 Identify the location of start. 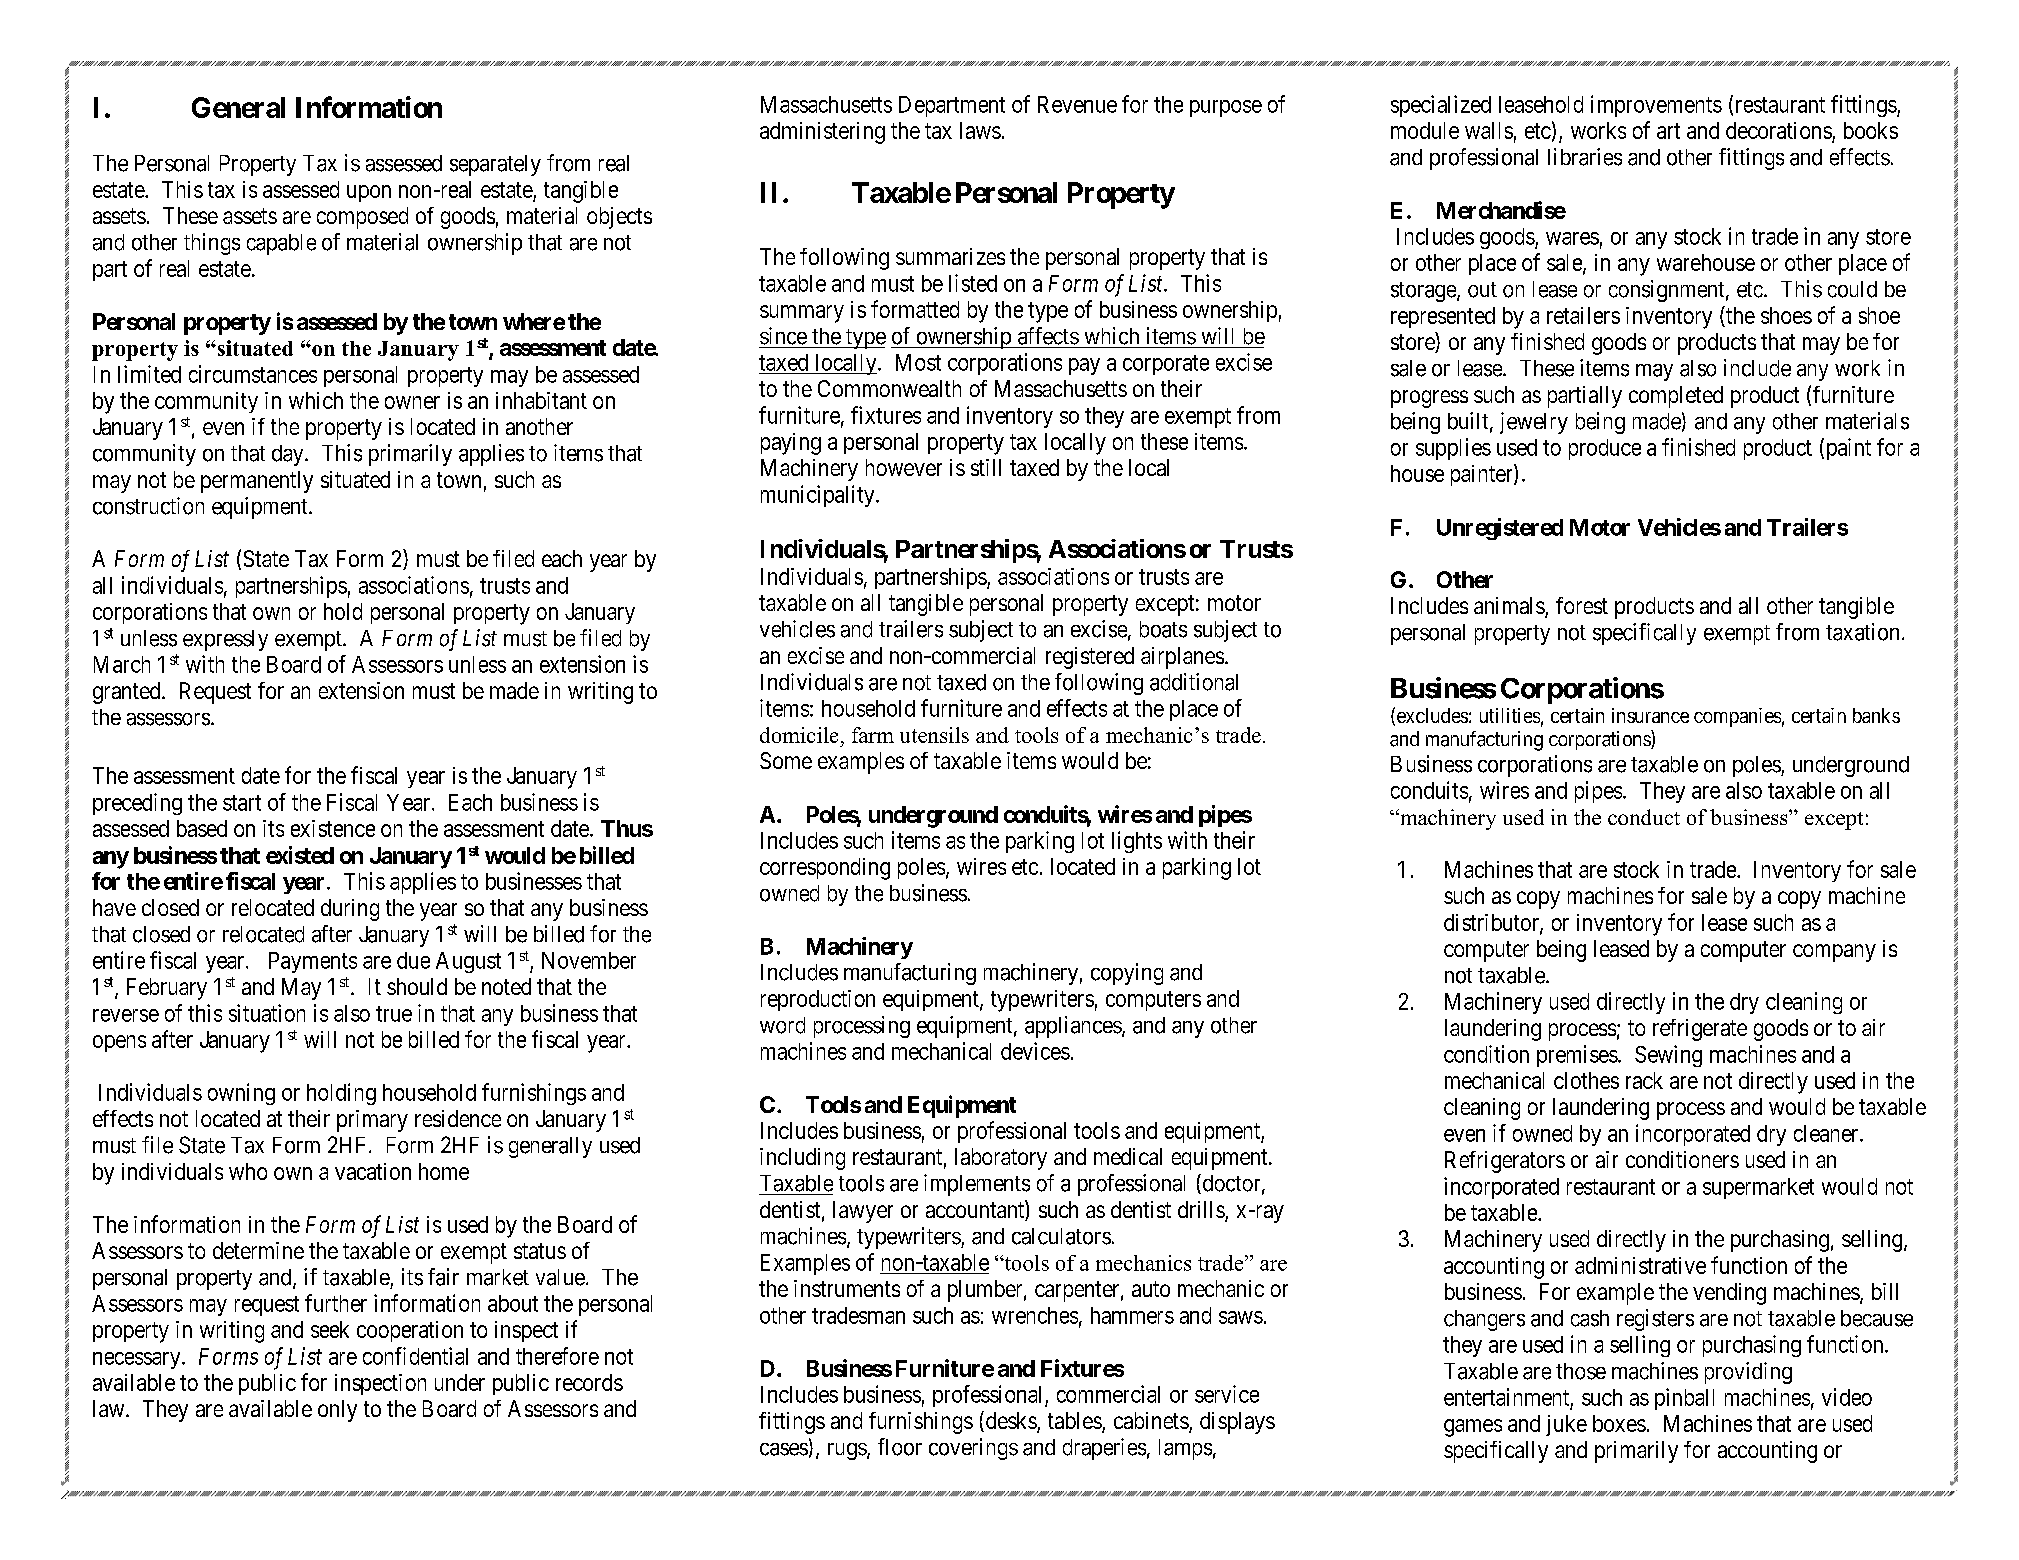
(242, 803).
